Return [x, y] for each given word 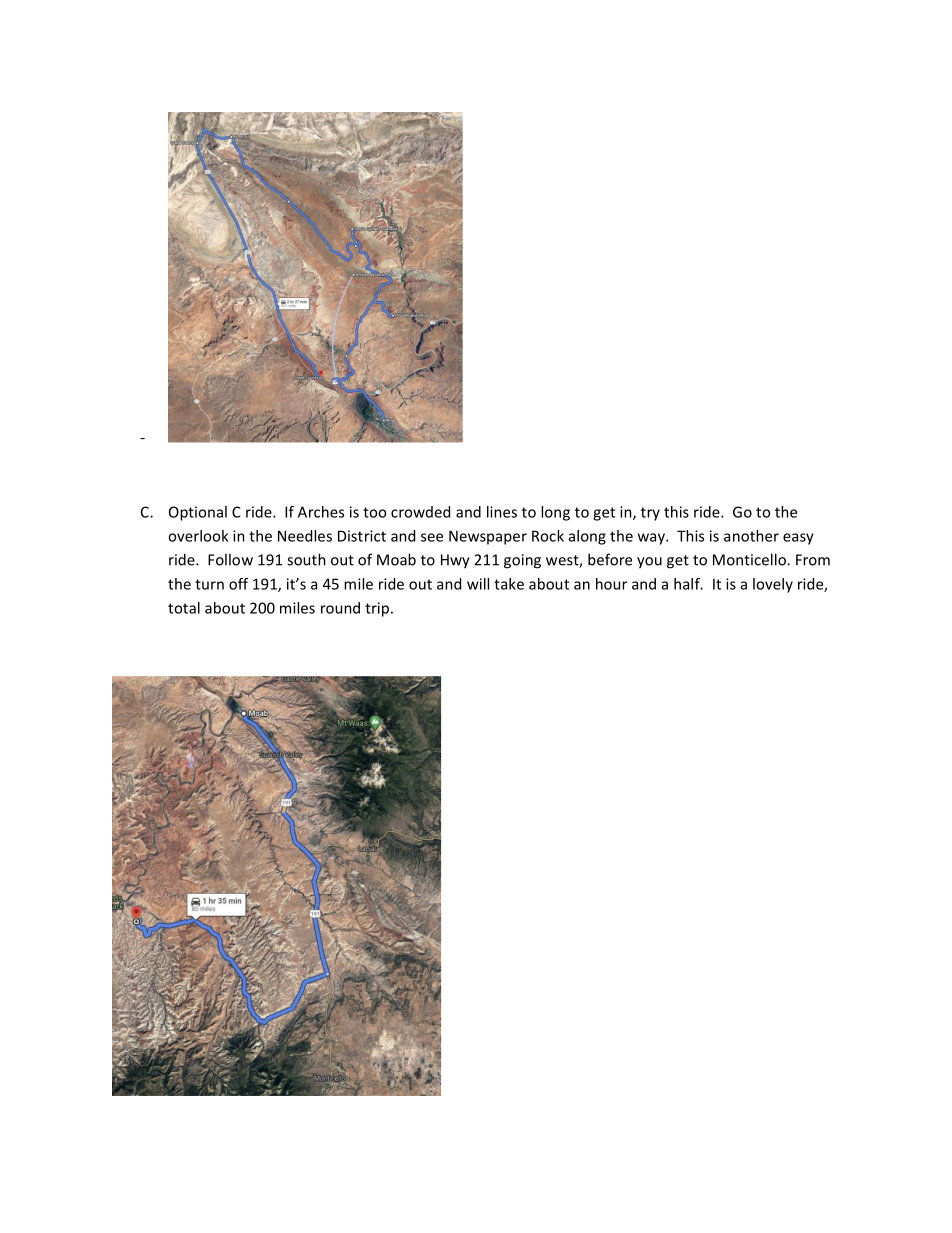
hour [611, 584]
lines [502, 512]
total [184, 608]
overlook [198, 536]
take [509, 584]
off [238, 584]
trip [377, 609]
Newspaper [488, 537]
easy [798, 539]
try [650, 514]
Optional [198, 513]
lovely [773, 585]
